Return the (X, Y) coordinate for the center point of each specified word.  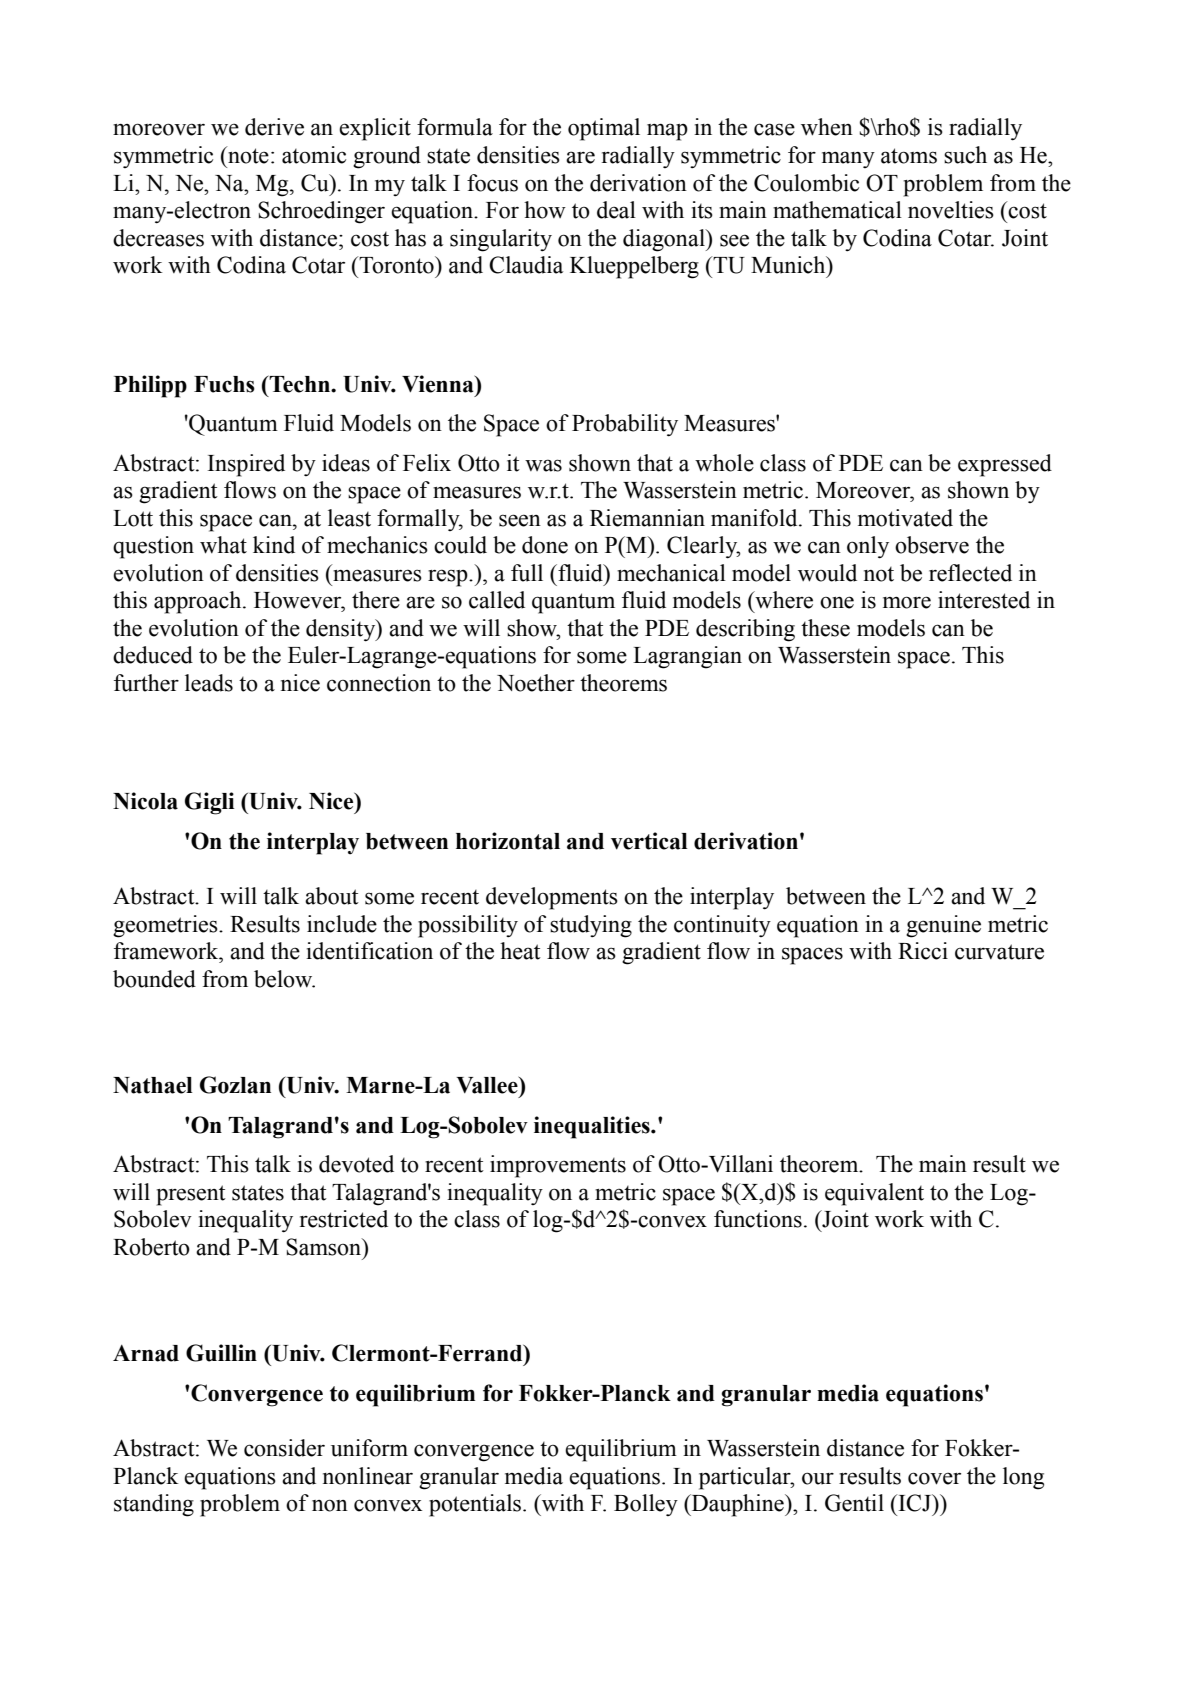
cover (934, 1478)
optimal (604, 129)
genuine (943, 926)
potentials (476, 1505)
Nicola (145, 801)
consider (284, 1448)
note (247, 155)
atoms (909, 156)
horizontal (508, 841)
